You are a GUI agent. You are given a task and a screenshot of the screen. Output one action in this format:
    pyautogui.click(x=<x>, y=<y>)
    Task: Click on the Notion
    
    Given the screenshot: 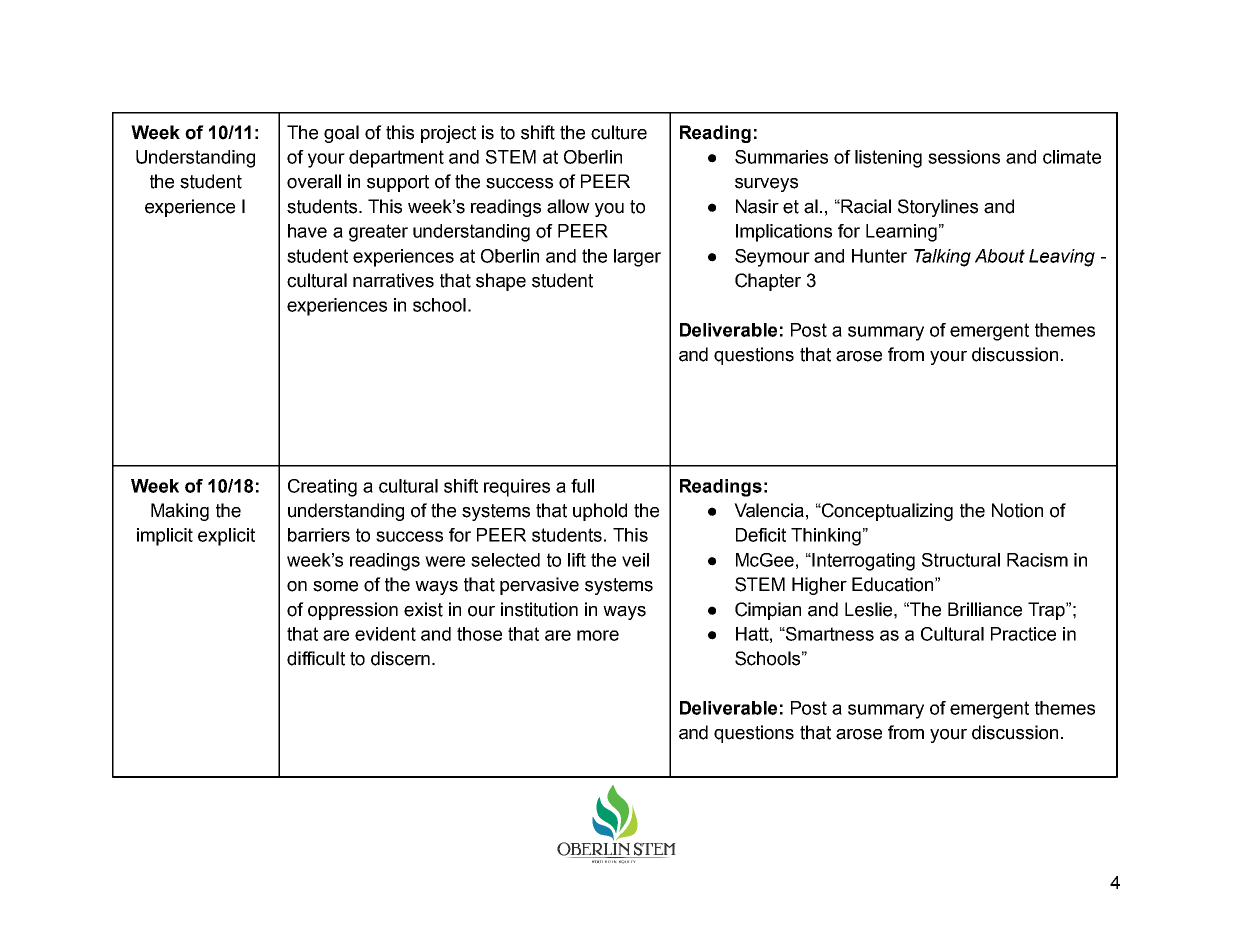 What is the action you would take?
    pyautogui.click(x=1017, y=510)
